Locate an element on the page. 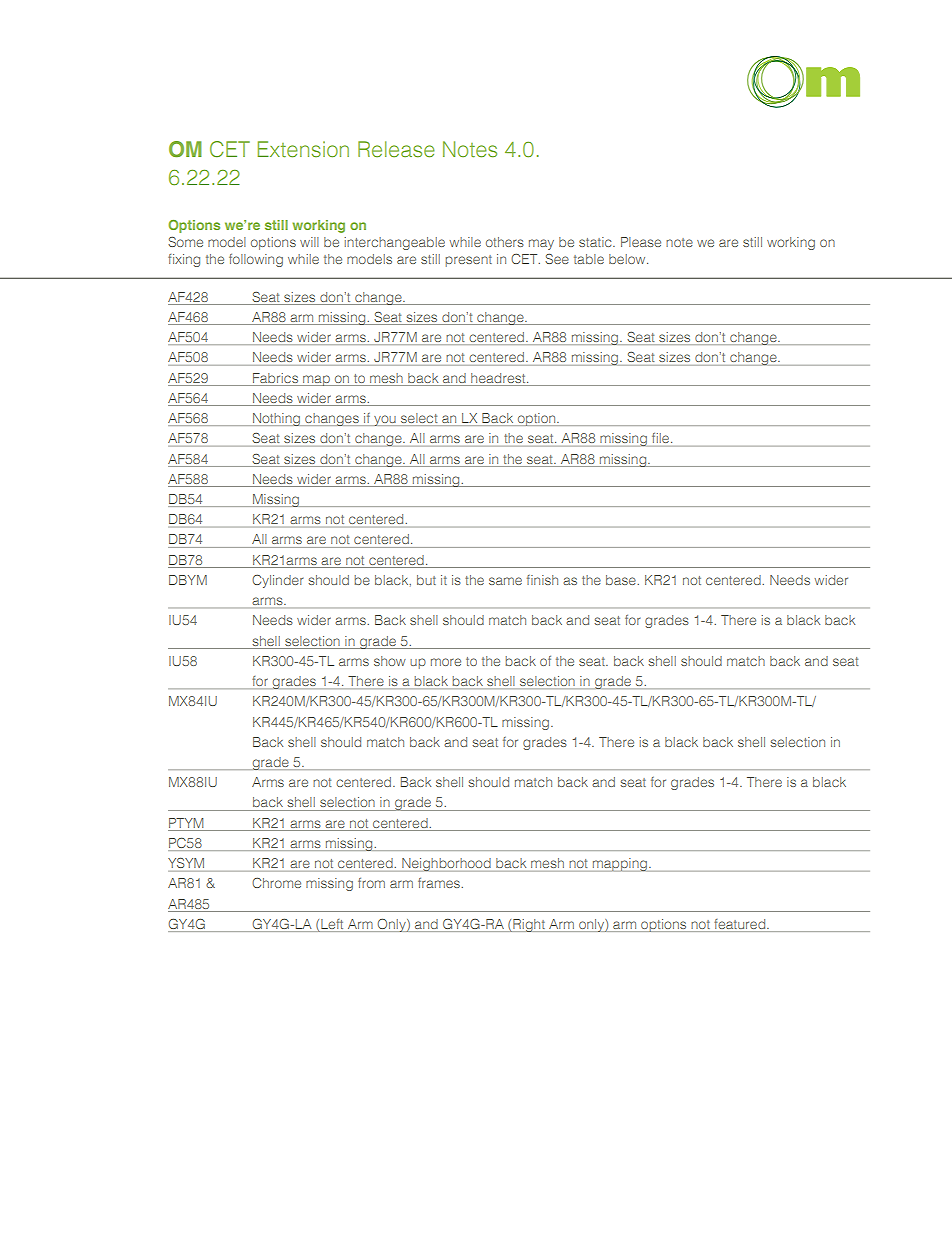  more is located at coordinates (446, 662).
